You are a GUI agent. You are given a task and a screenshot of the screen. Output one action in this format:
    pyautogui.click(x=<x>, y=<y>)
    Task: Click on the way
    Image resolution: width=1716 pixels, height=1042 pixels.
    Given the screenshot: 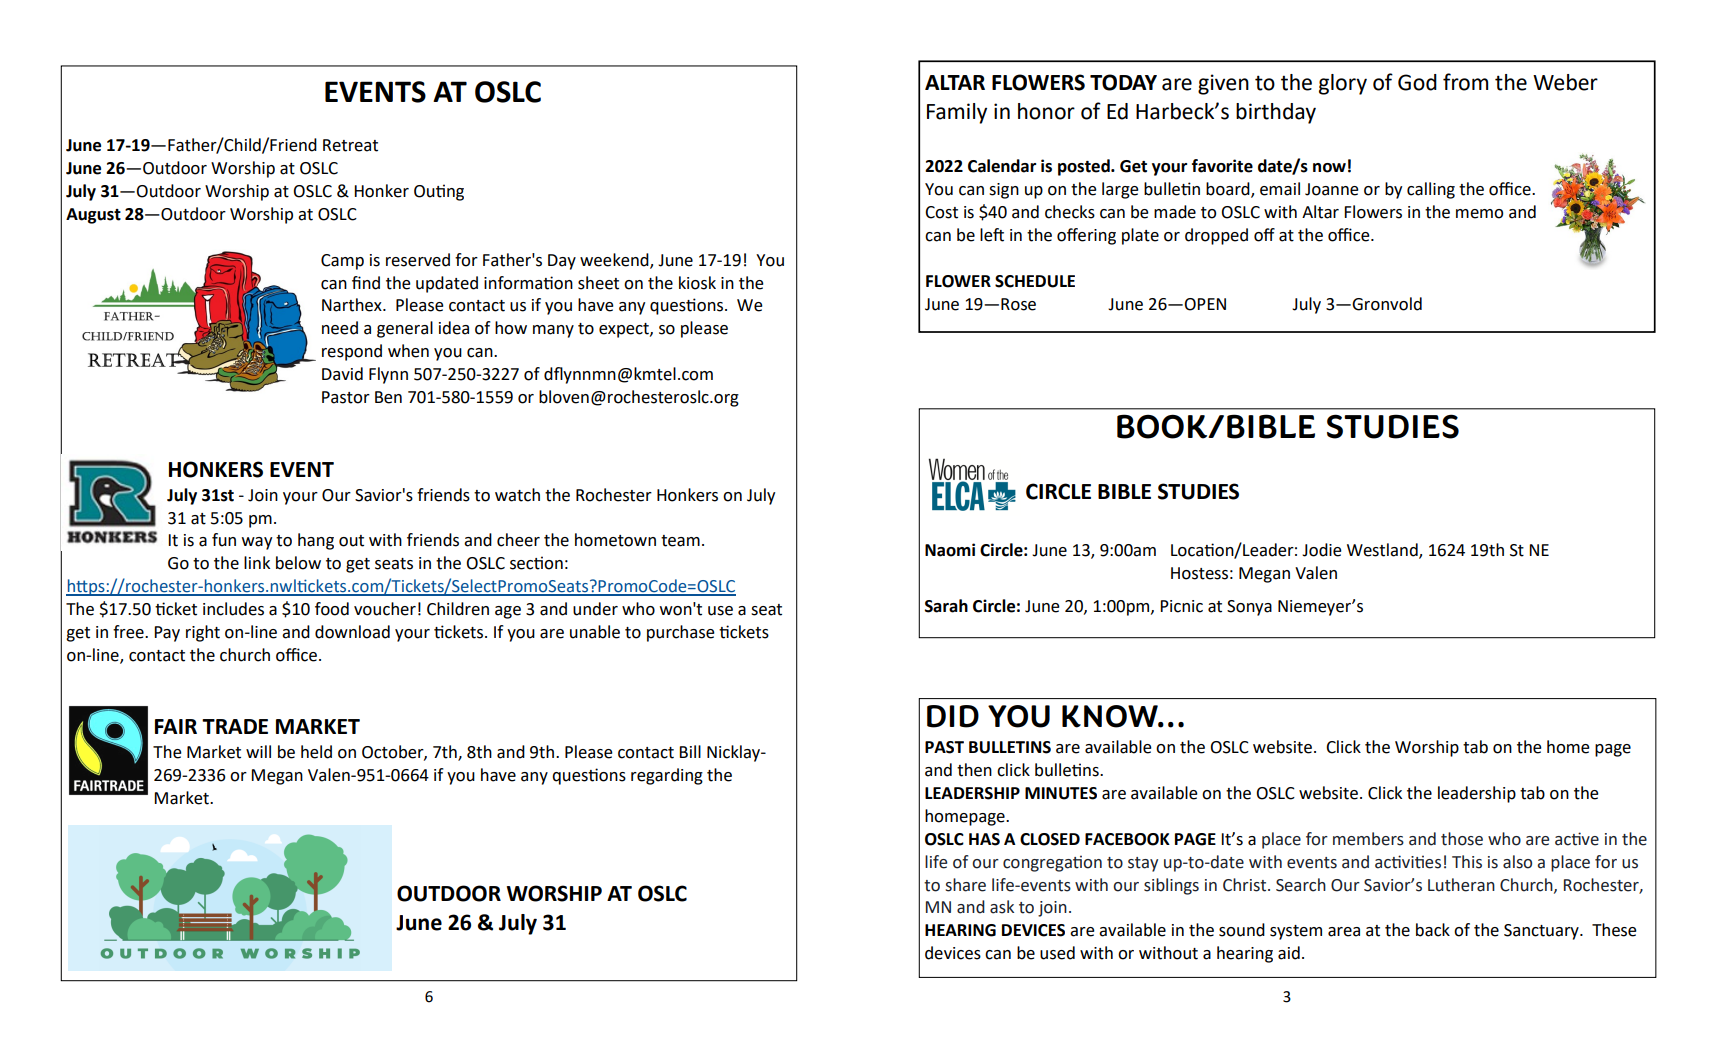 What is the action you would take?
    pyautogui.click(x=257, y=543)
